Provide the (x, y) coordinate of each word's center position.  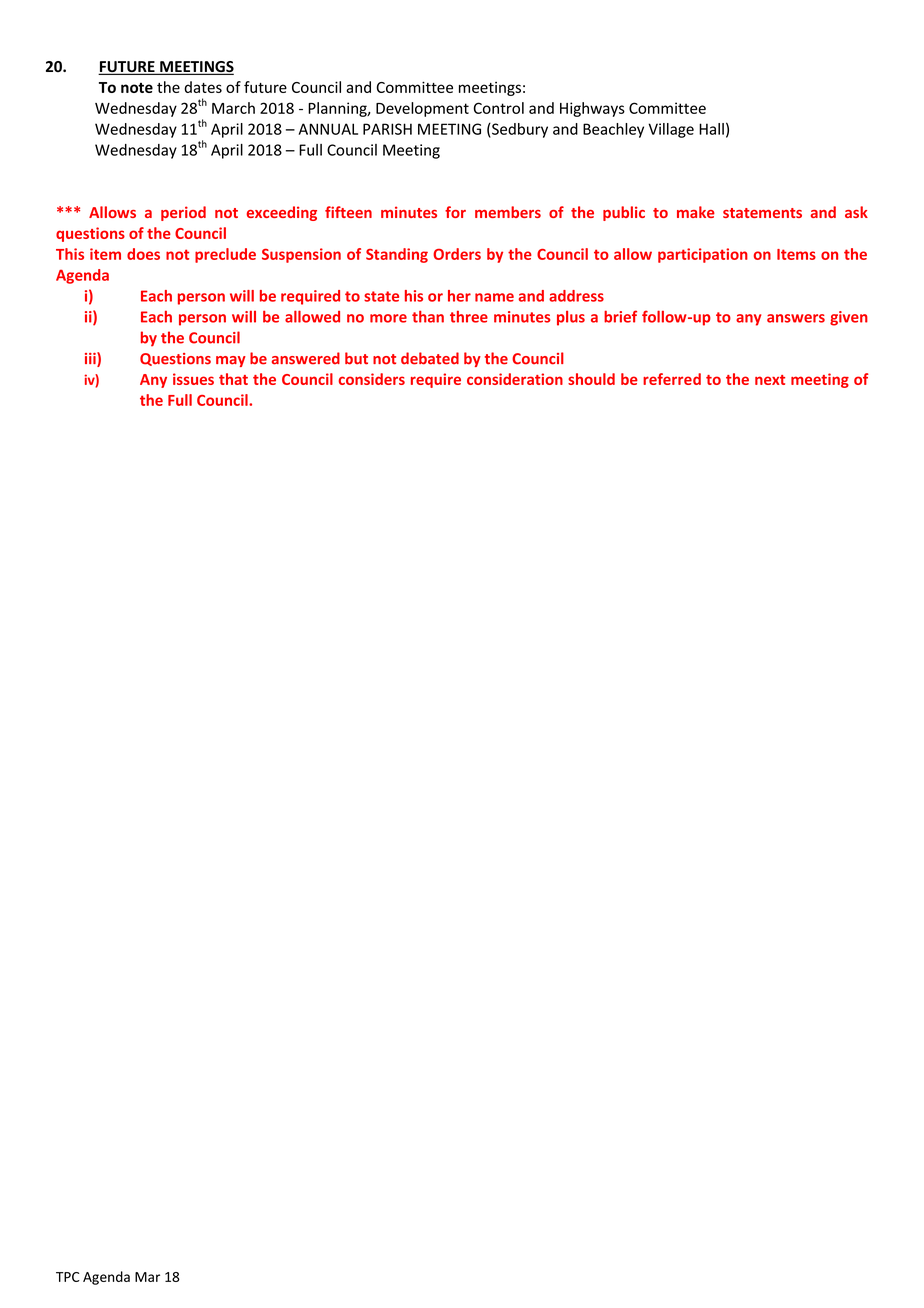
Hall (711, 129)
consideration (515, 379)
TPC (68, 1277)
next (770, 380)
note (137, 88)
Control (498, 108)
